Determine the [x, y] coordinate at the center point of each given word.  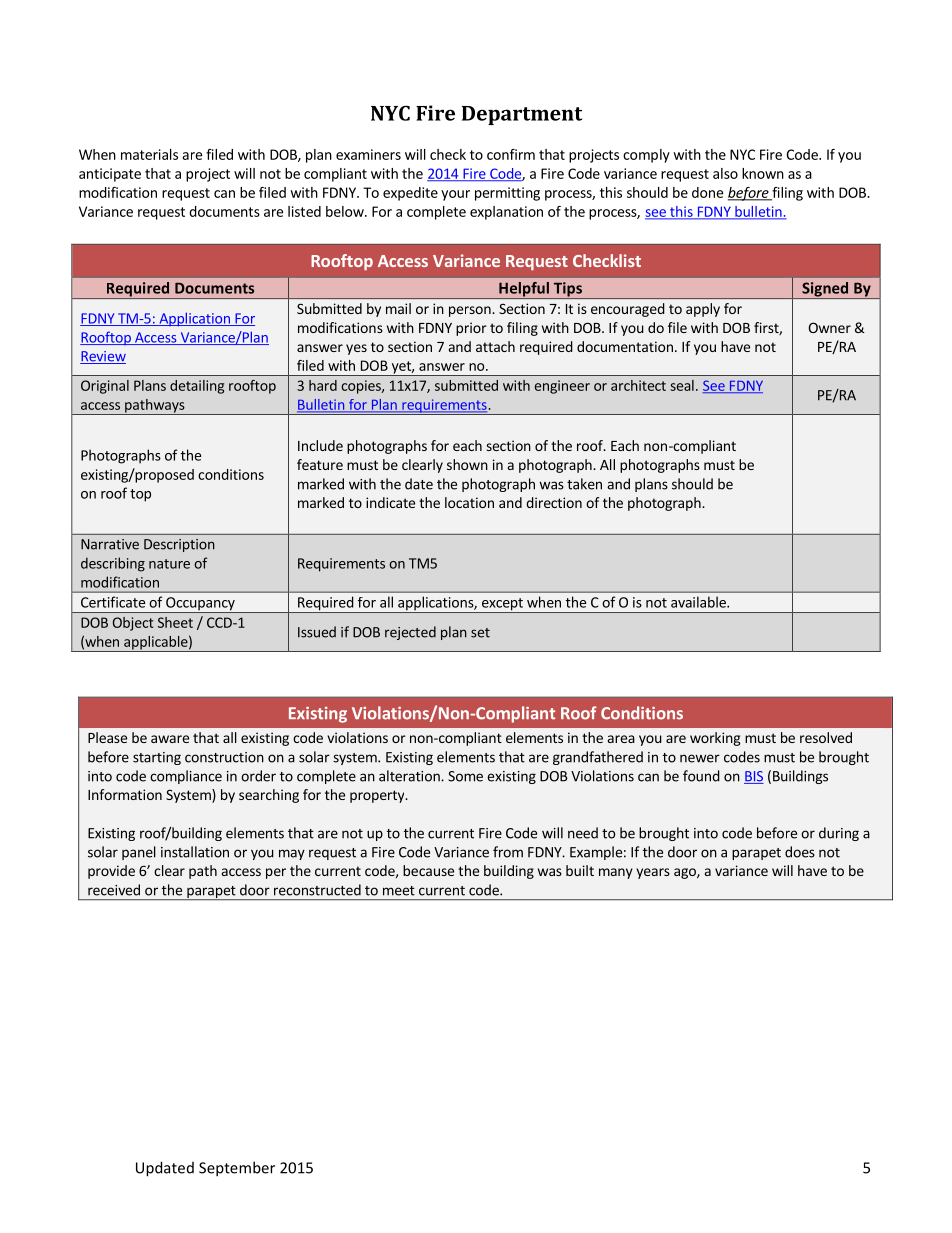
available [699, 602]
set [480, 633]
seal [682, 385]
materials [149, 154]
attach [495, 346]
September [237, 1169]
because [428, 870]
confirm [511, 154]
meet [399, 891]
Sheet [175, 622]
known [763, 173]
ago [686, 873]
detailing [197, 387]
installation [195, 852]
